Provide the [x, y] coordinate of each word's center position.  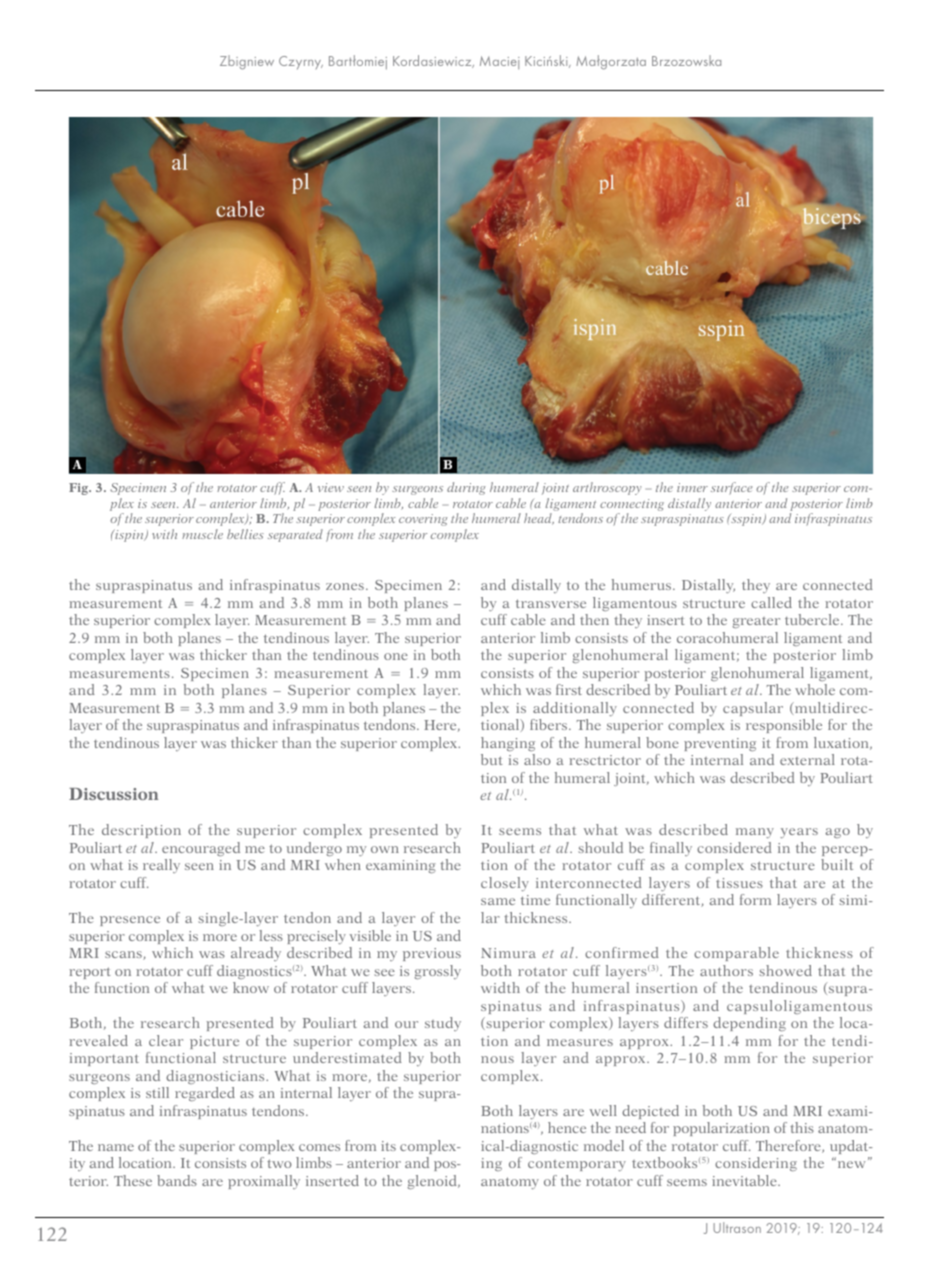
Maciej [500, 62]
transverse [551, 603]
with [164, 534]
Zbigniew [247, 62]
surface [731, 488]
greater [756, 622]
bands [177, 1180]
